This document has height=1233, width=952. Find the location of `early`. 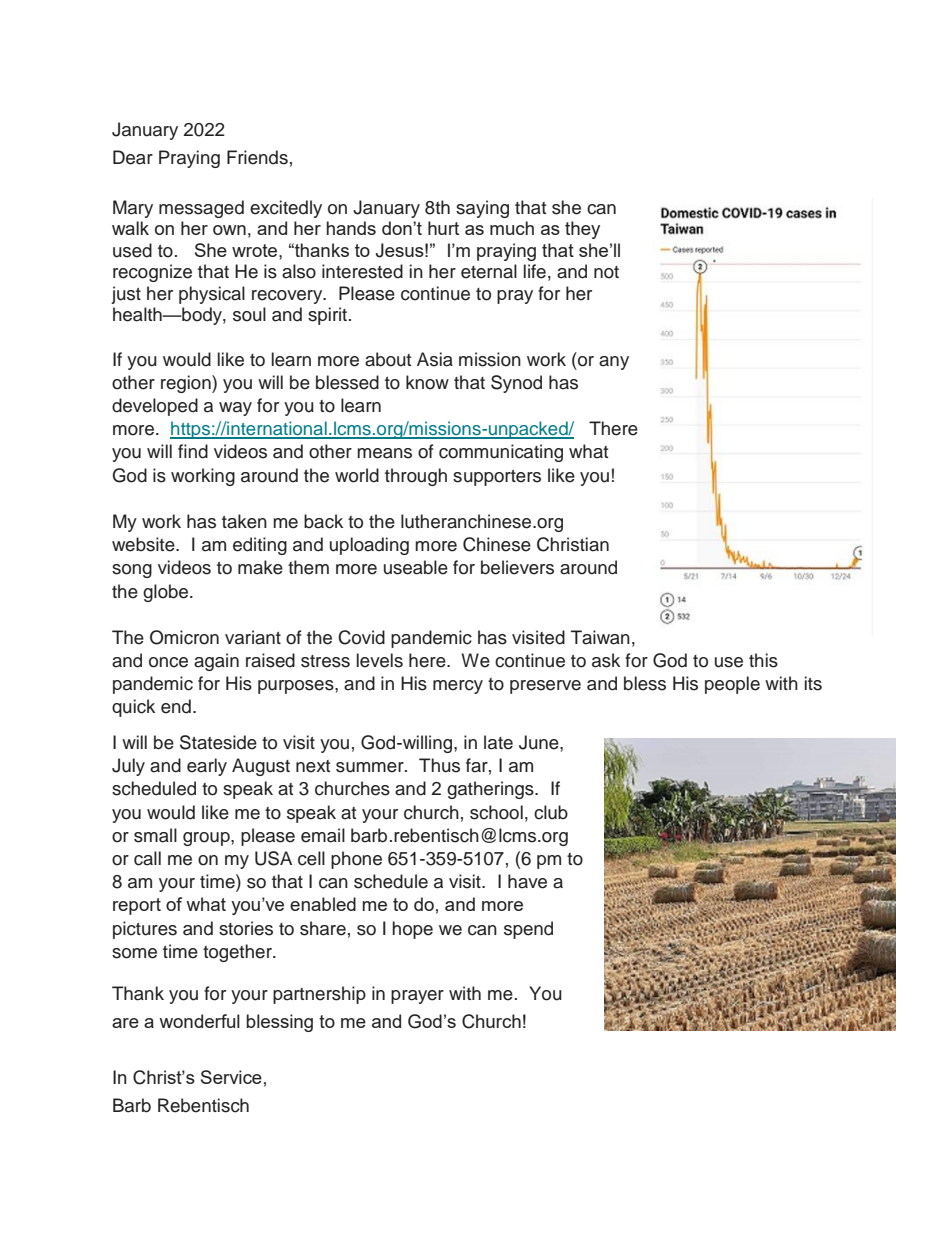

early is located at coordinates (207, 767).
